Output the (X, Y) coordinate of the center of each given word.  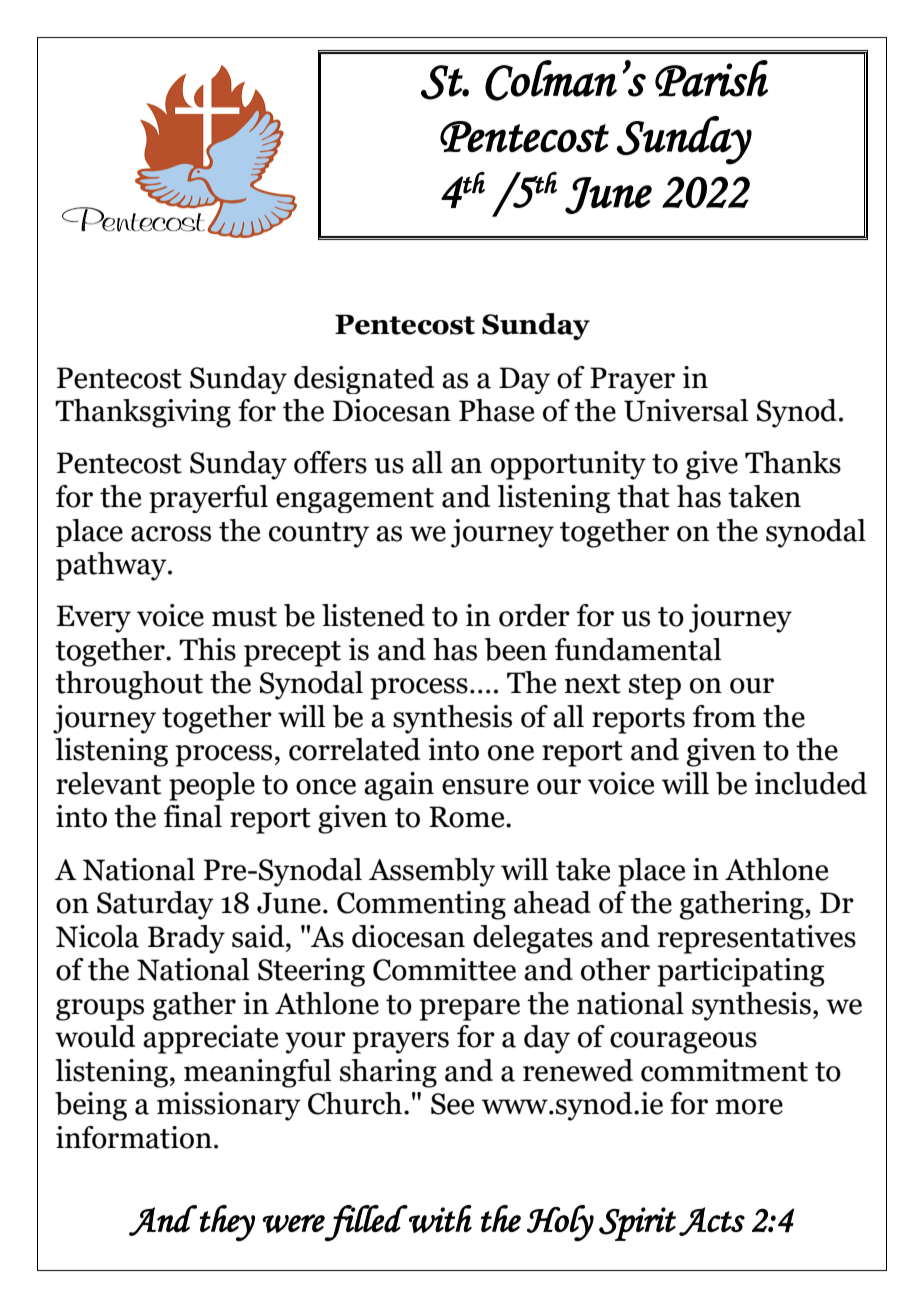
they (227, 1223)
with (440, 1219)
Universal (686, 410)
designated (364, 380)
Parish (711, 78)
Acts (712, 1221)
